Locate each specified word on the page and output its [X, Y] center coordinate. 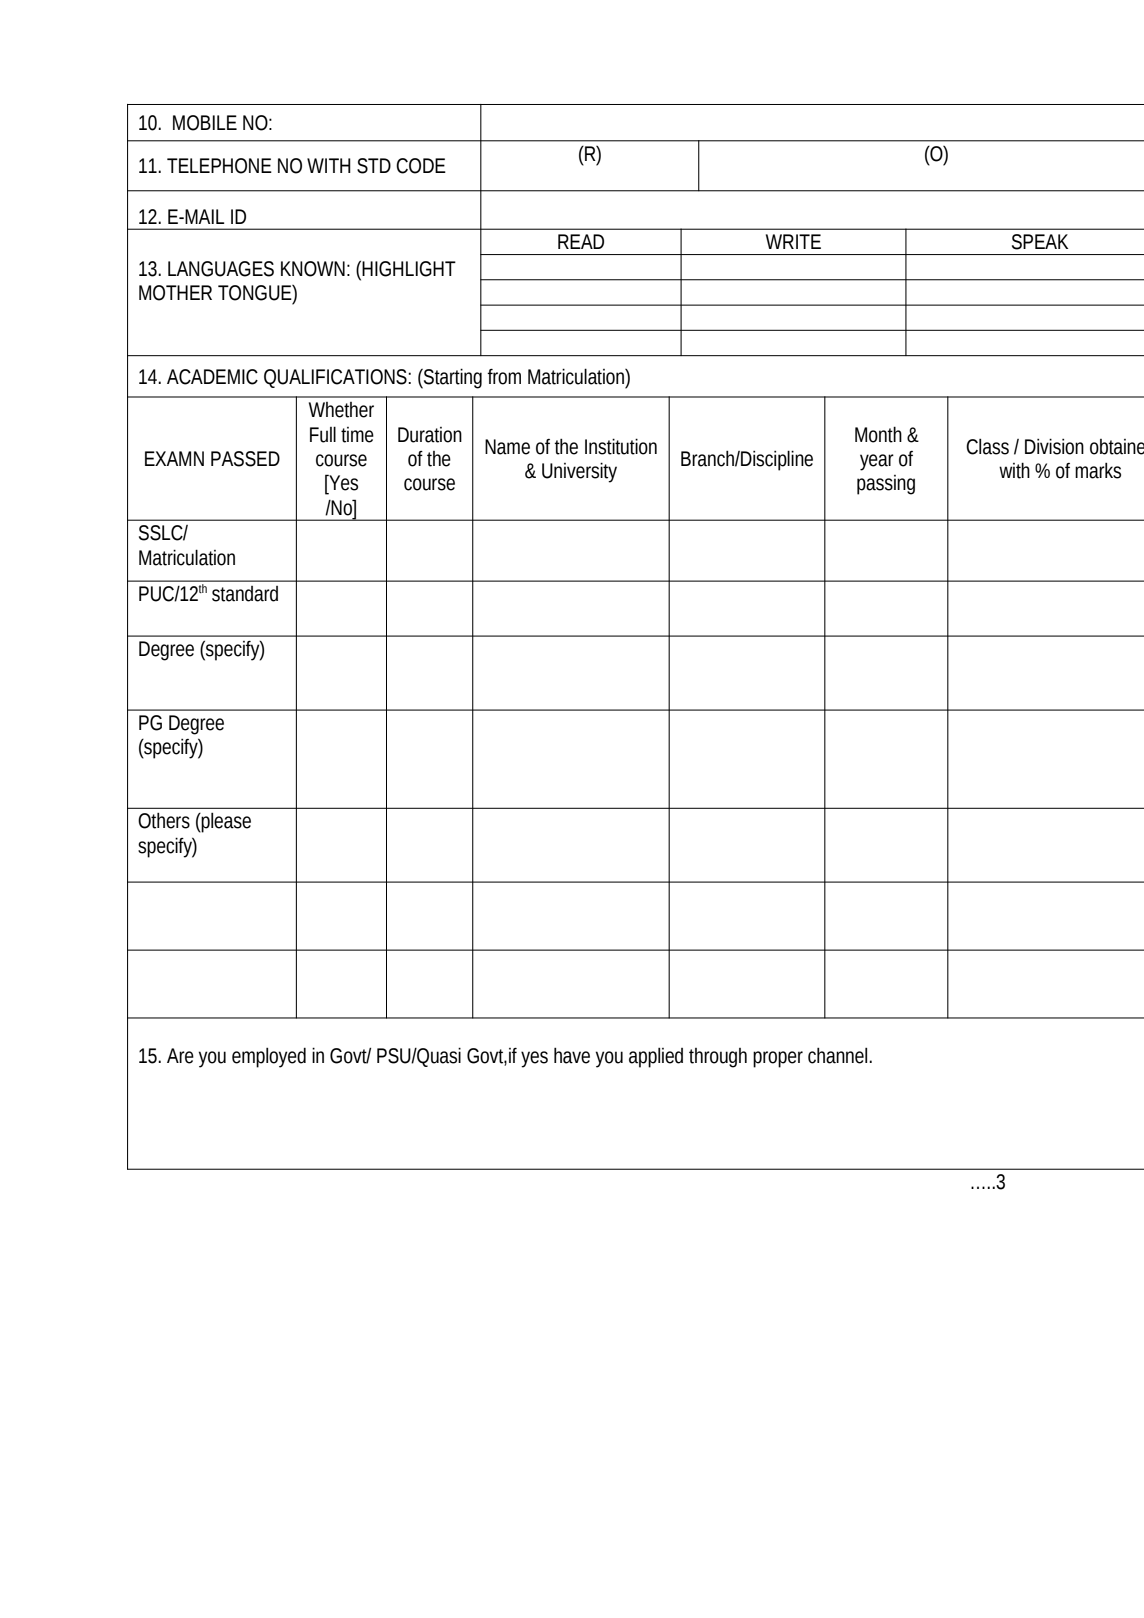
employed [269, 1057]
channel [839, 1055]
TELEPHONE [219, 166]
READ [581, 241]
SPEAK [1040, 242]
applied [656, 1058]
